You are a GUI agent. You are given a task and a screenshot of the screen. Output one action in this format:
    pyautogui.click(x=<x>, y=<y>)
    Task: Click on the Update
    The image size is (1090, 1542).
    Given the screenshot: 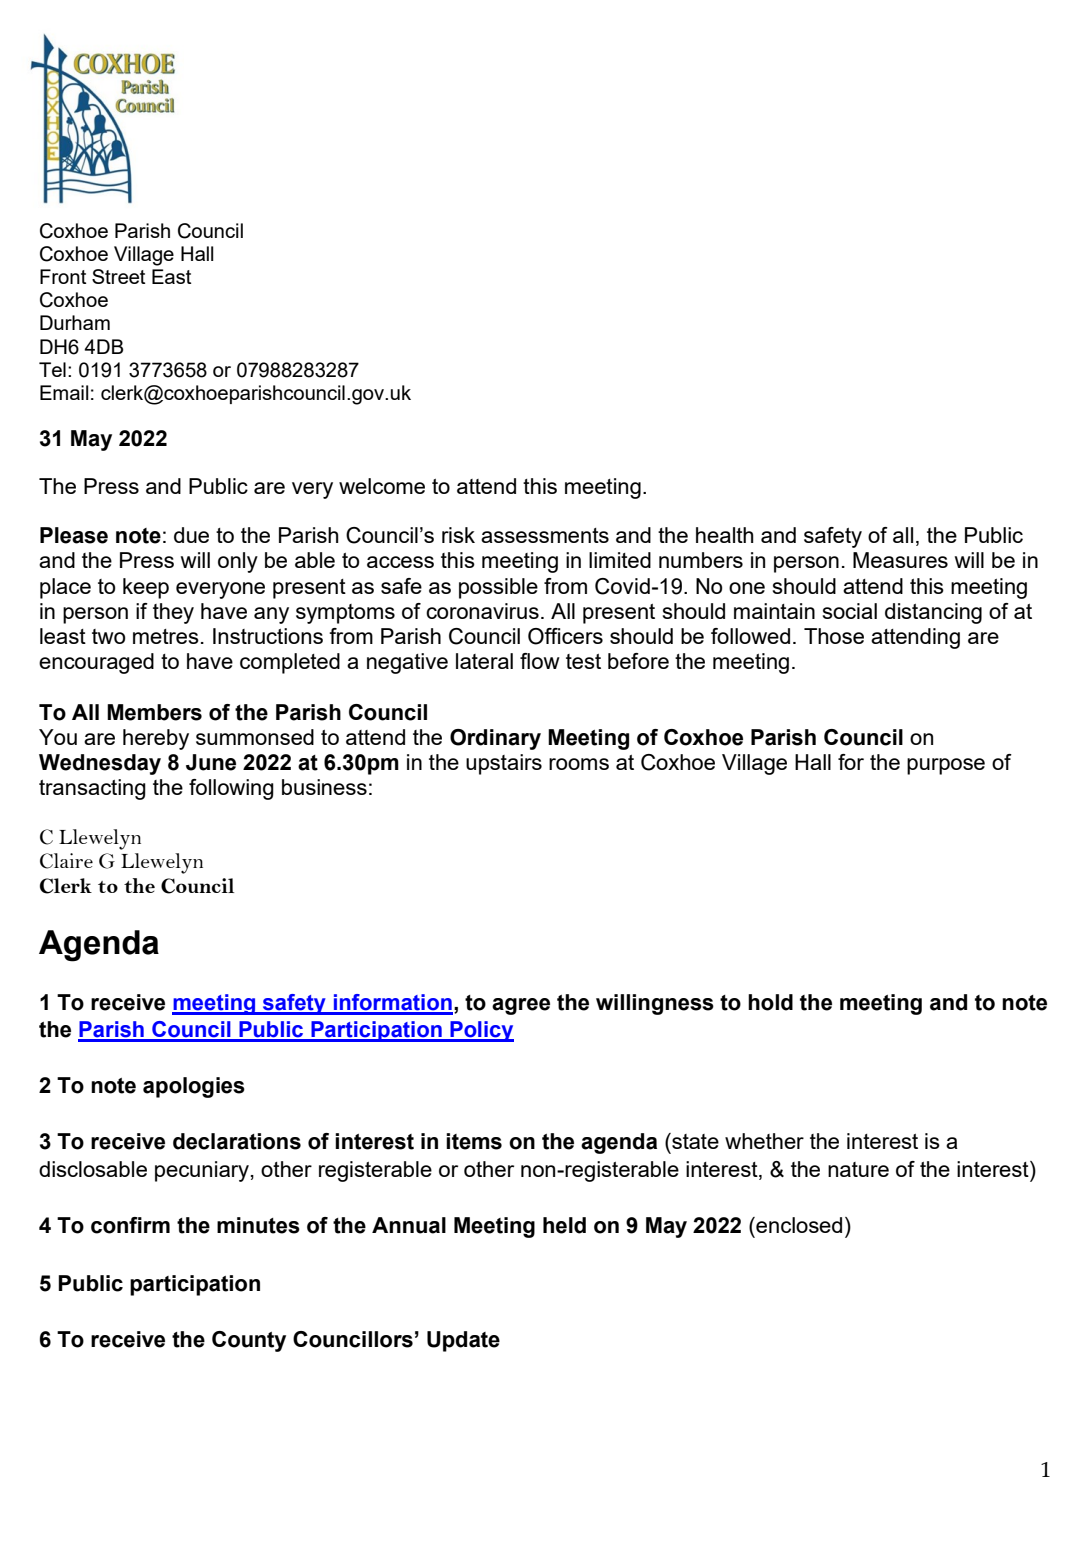 What is the action you would take?
    pyautogui.click(x=463, y=1341)
